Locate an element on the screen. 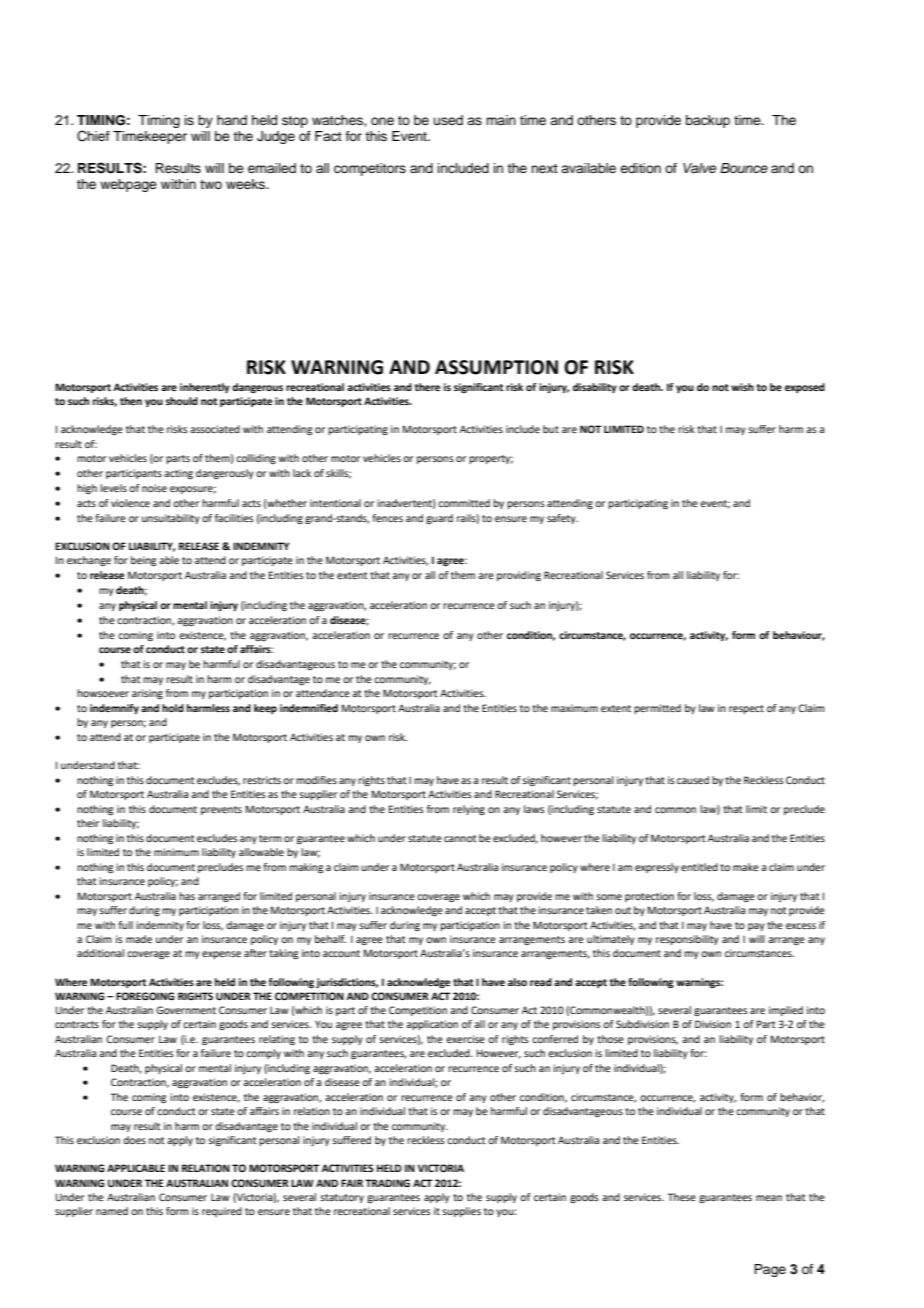  Valve is located at coordinates (699, 168).
